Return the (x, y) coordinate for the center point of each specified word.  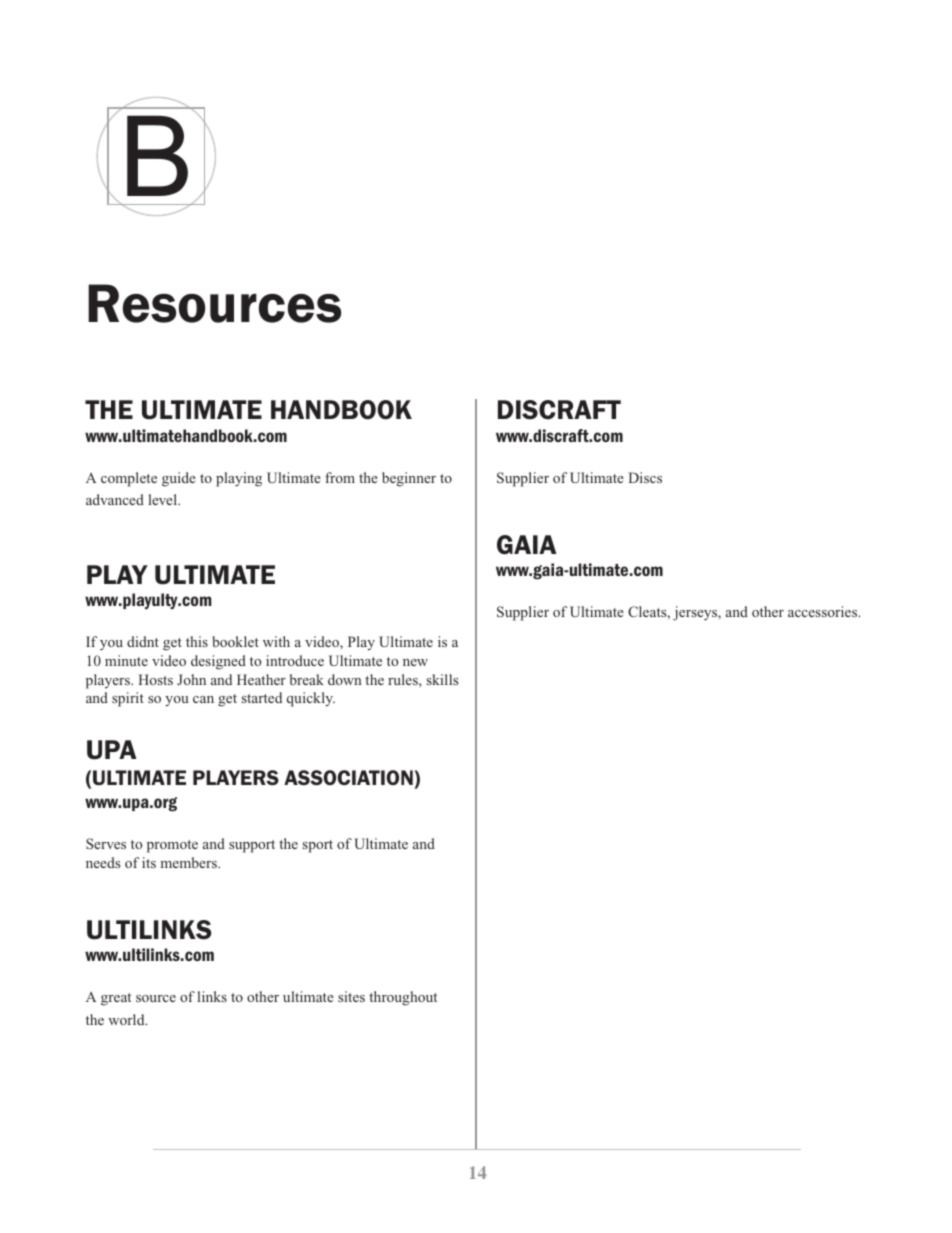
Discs (645, 477)
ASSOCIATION (348, 777)
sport (318, 846)
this (197, 641)
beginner (409, 479)
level (163, 499)
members (189, 862)
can (203, 699)
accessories (824, 611)
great (116, 999)
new (415, 662)
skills (442, 679)
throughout (403, 998)
